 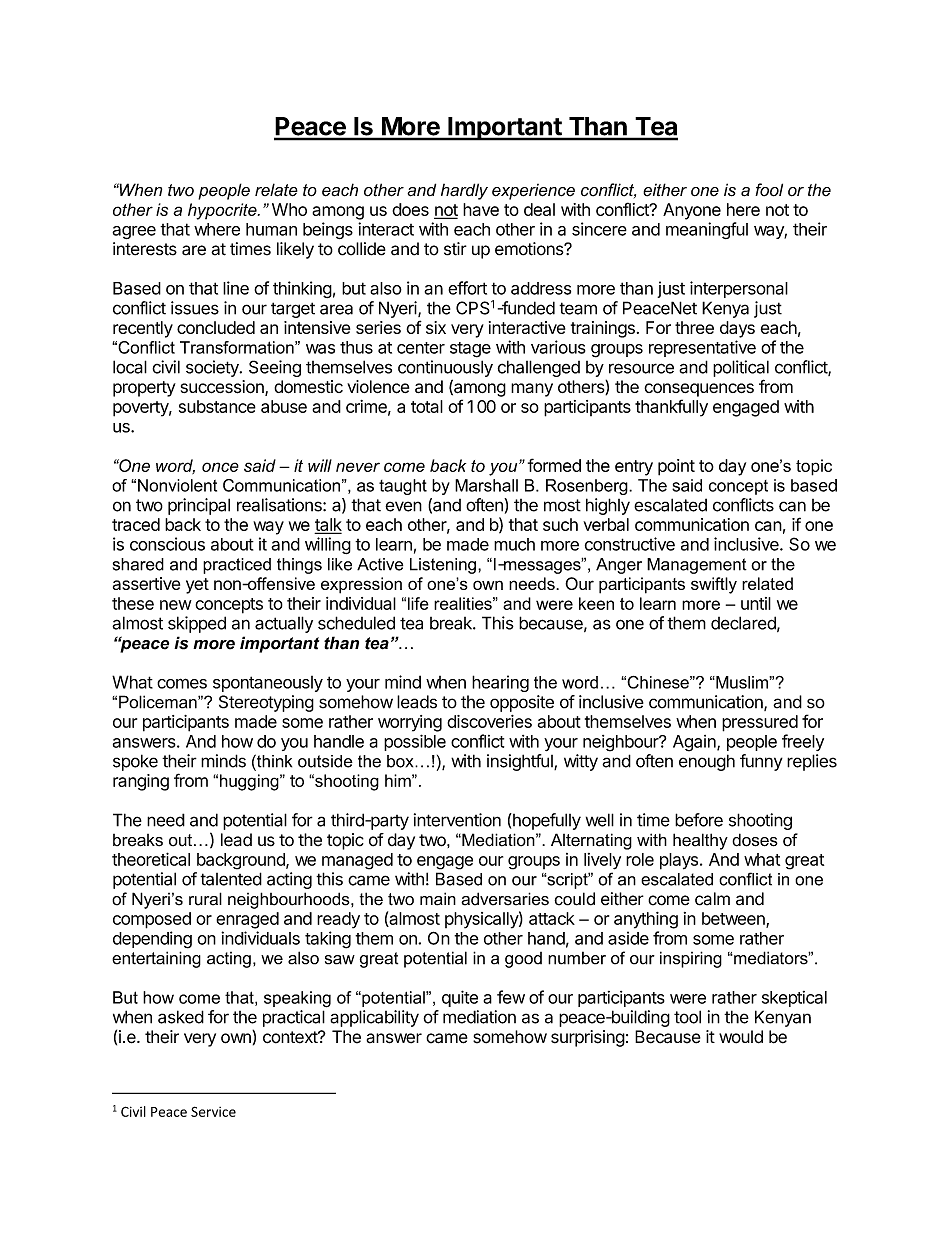 I want to click on meaningful, so click(x=707, y=230).
